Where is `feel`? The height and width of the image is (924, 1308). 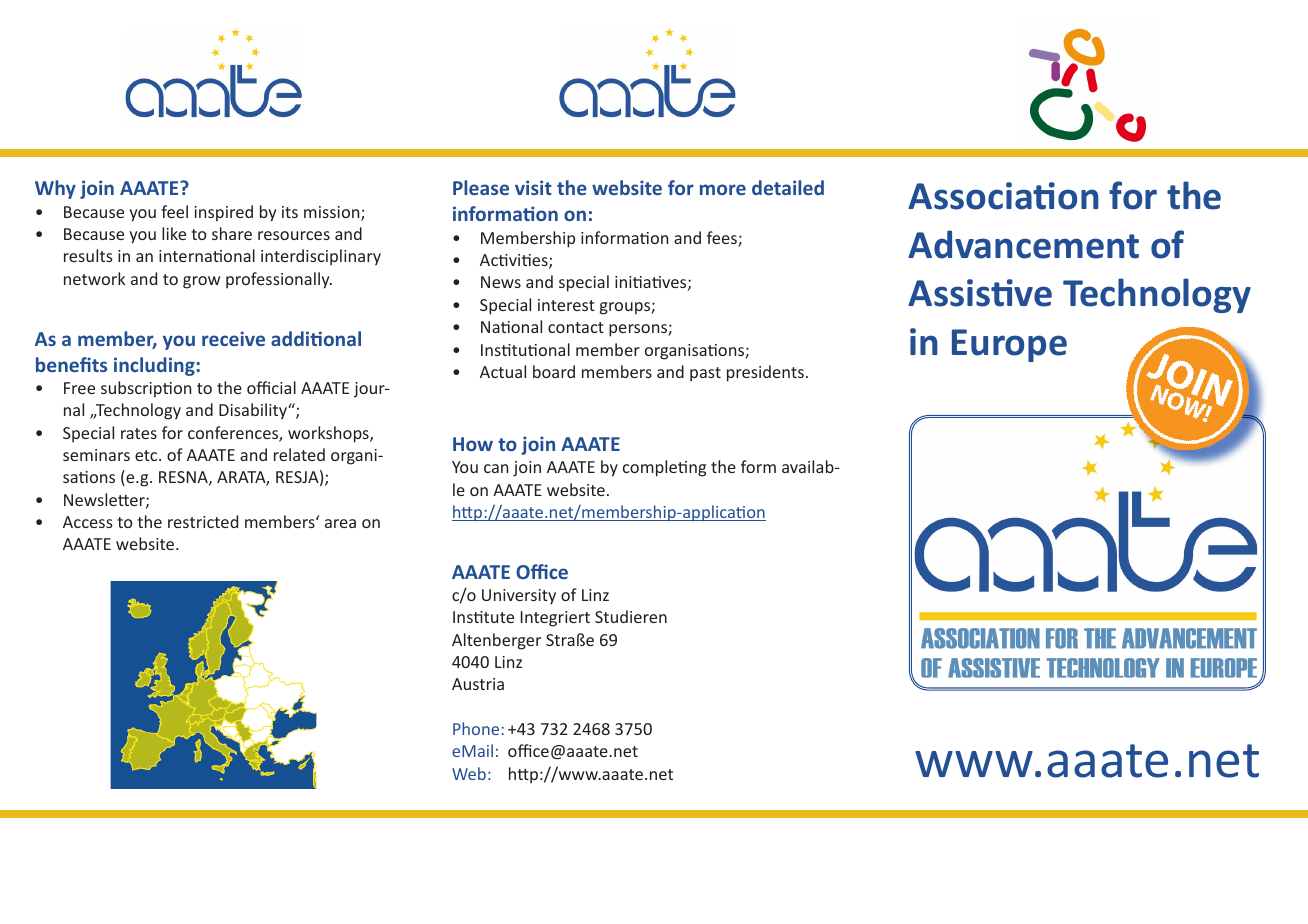
feel is located at coordinates (174, 211).
